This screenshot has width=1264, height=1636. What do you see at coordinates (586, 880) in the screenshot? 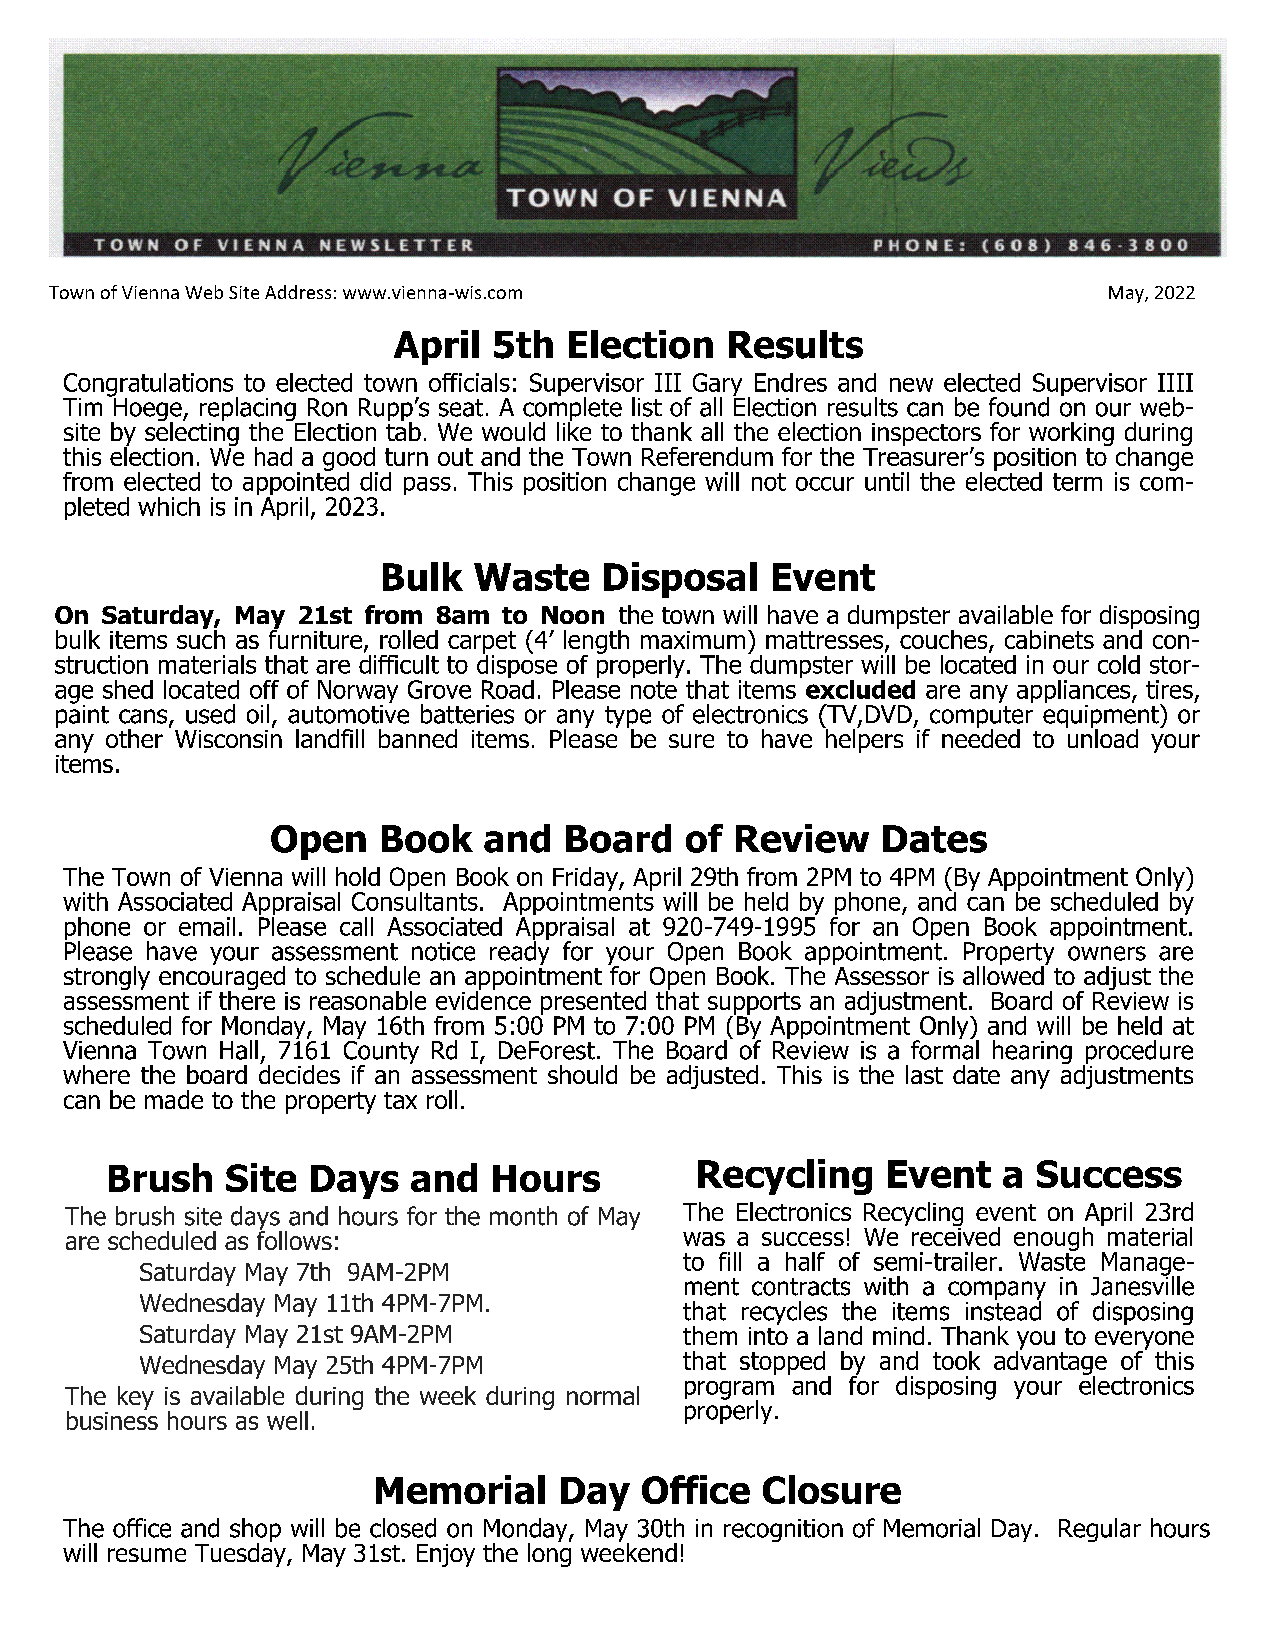
I see `Friday` at bounding box center [586, 880].
